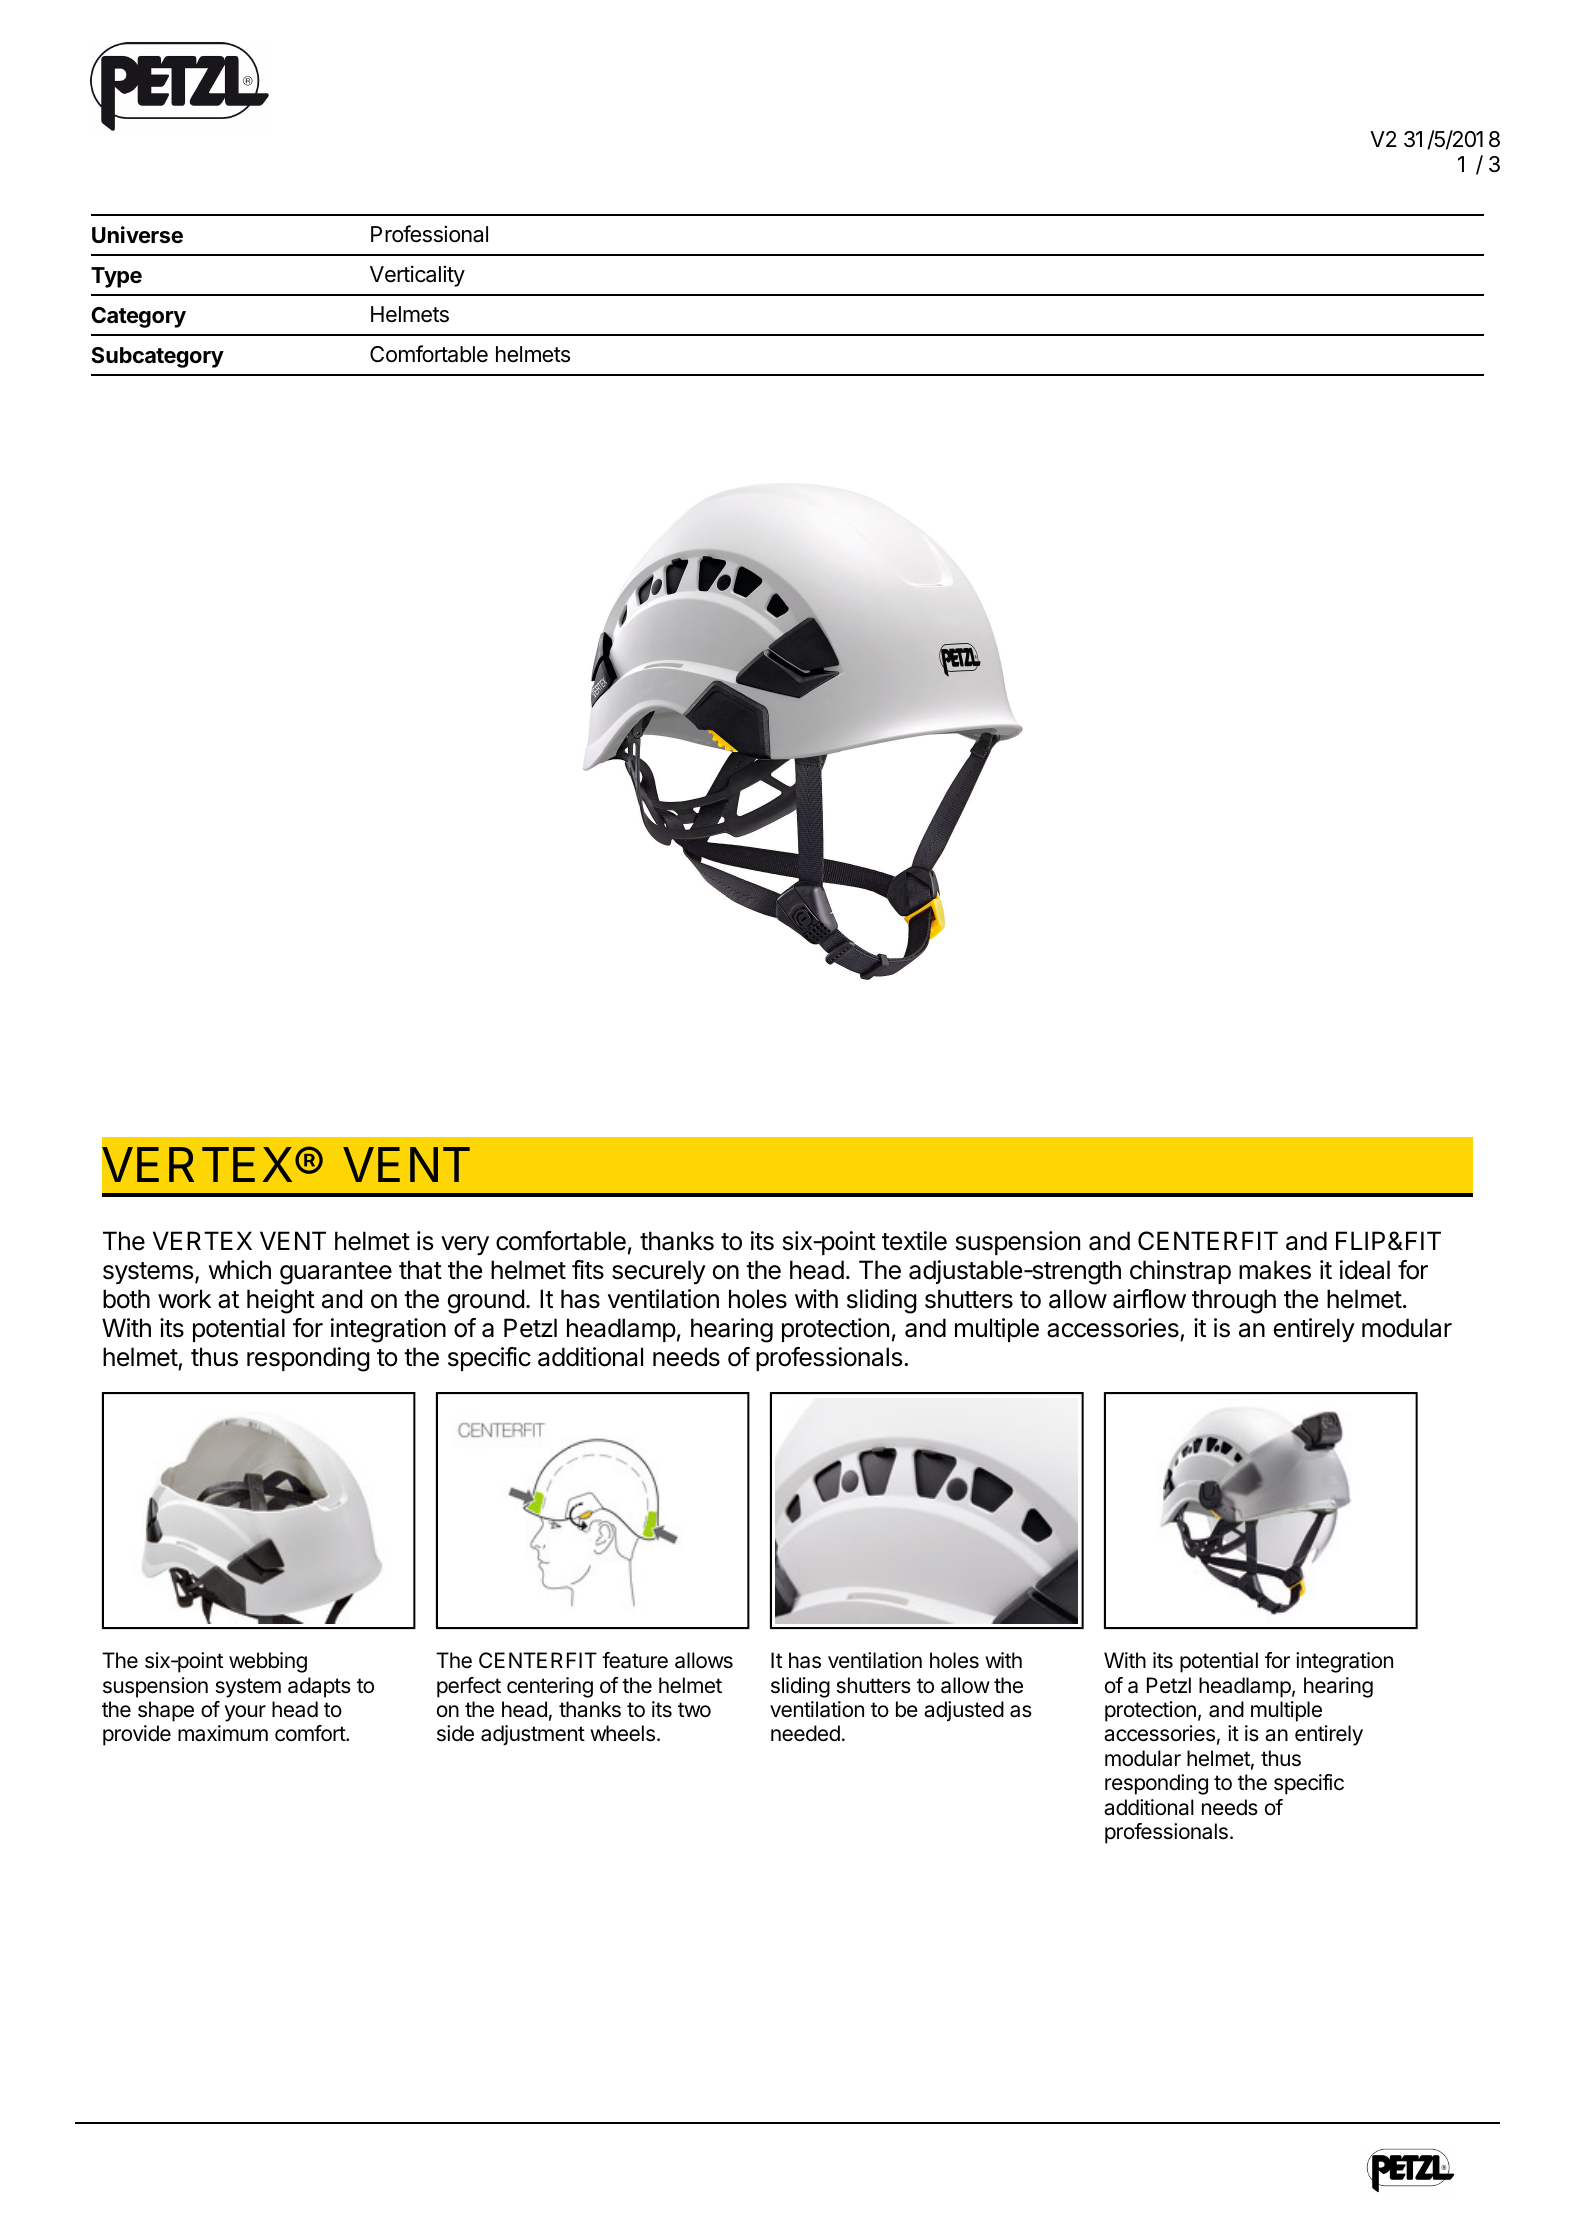 The image size is (1575, 2228). Describe the element at coordinates (1234, 1301) in the screenshot. I see `through` at that location.
